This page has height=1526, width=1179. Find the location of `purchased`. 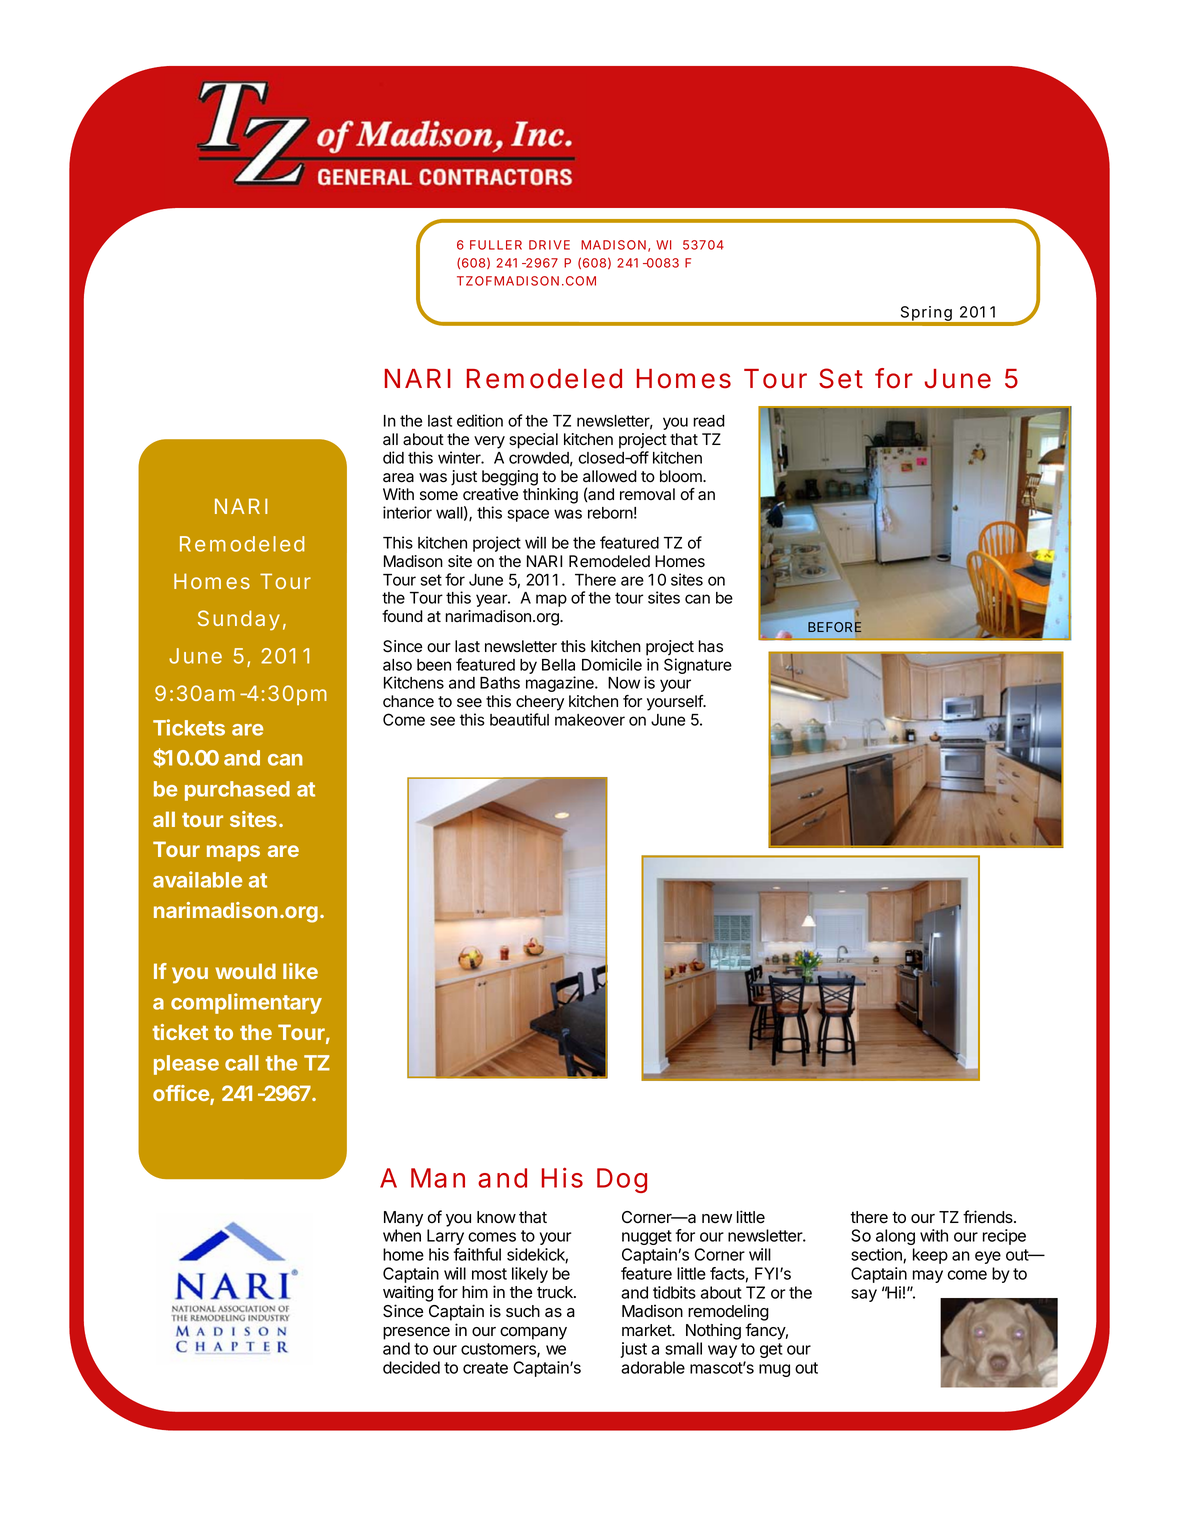

purchased is located at coordinates (237, 791).
